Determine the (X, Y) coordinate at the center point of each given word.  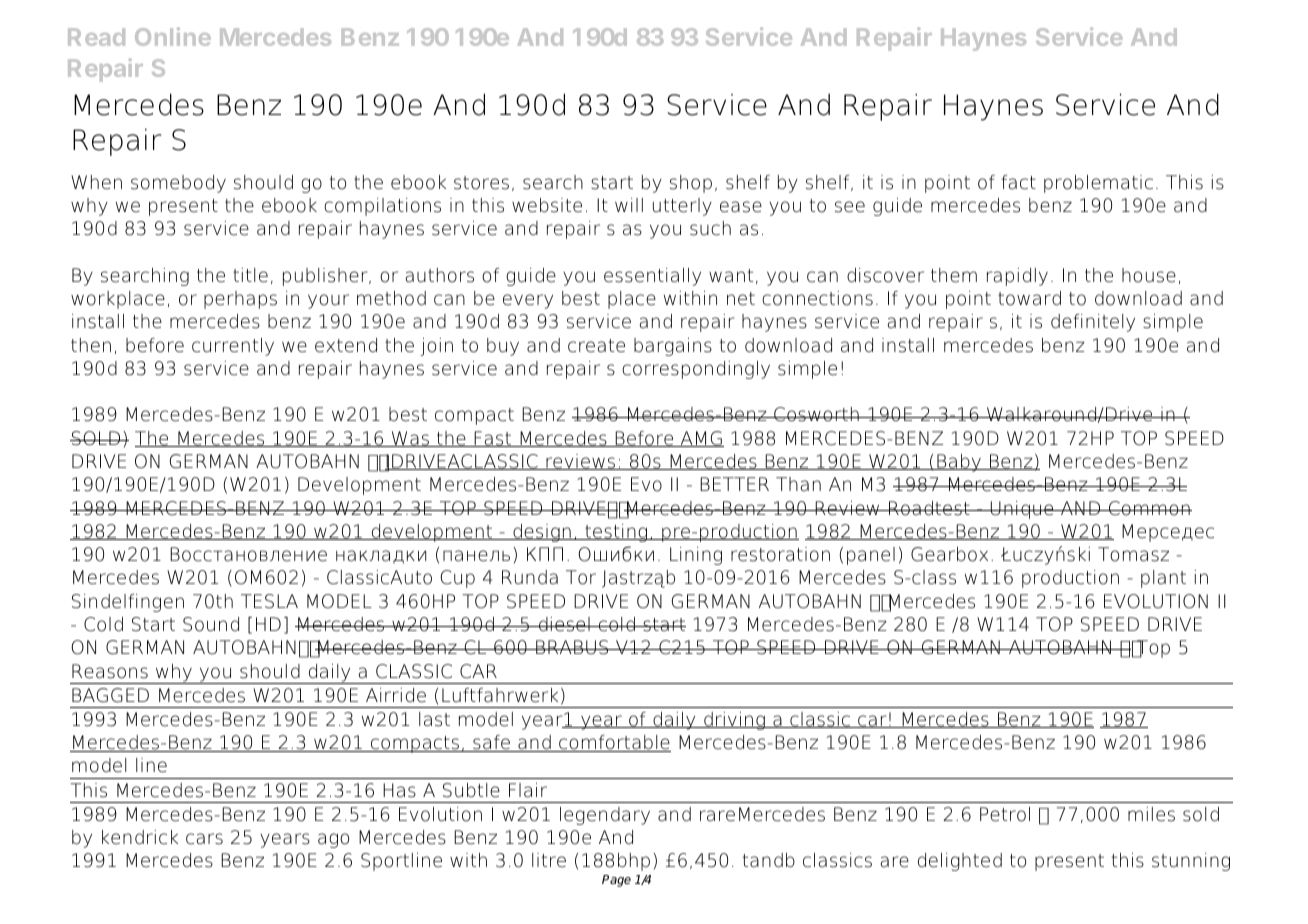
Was (410, 439)
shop (691, 184)
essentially (652, 277)
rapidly (1017, 277)
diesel (564, 624)
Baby (959, 463)
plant (1163, 579)
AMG (701, 439)
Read (96, 37)
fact (1018, 182)
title (250, 275)
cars (204, 839)
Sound (211, 624)
